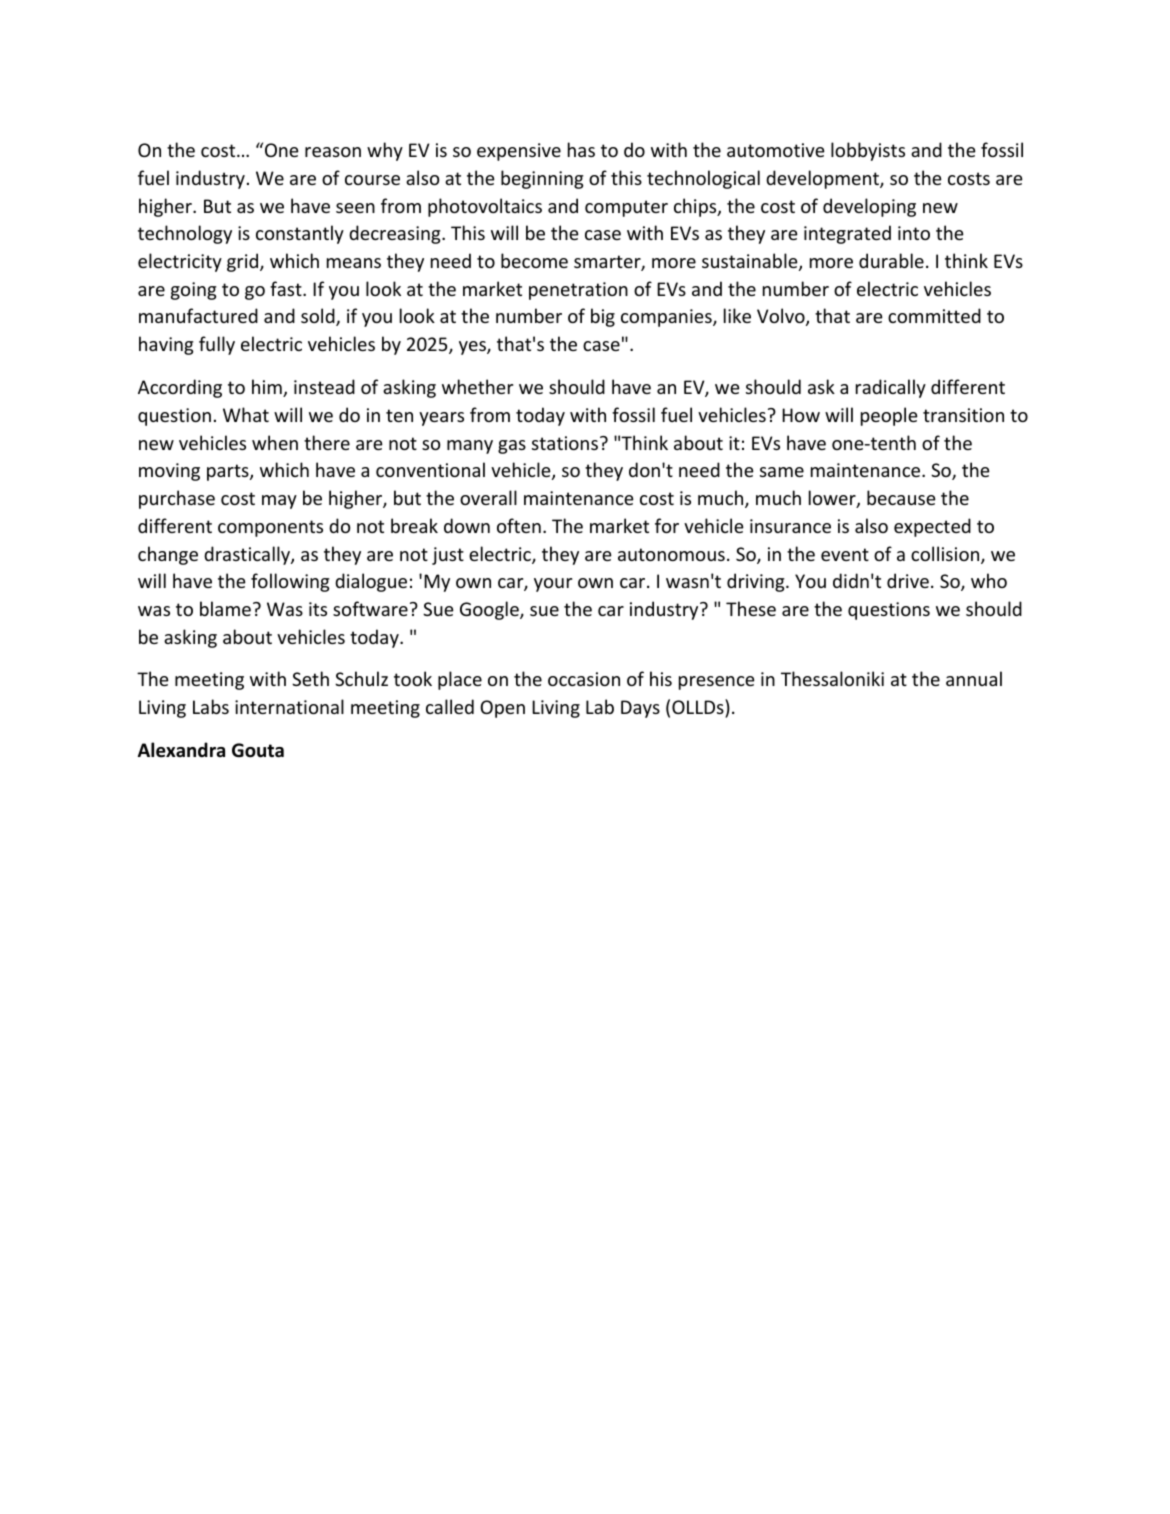 Image resolution: width=1170 pixels, height=1514 pixels. What do you see at coordinates (333, 152) in the page?
I see `reason` at bounding box center [333, 152].
